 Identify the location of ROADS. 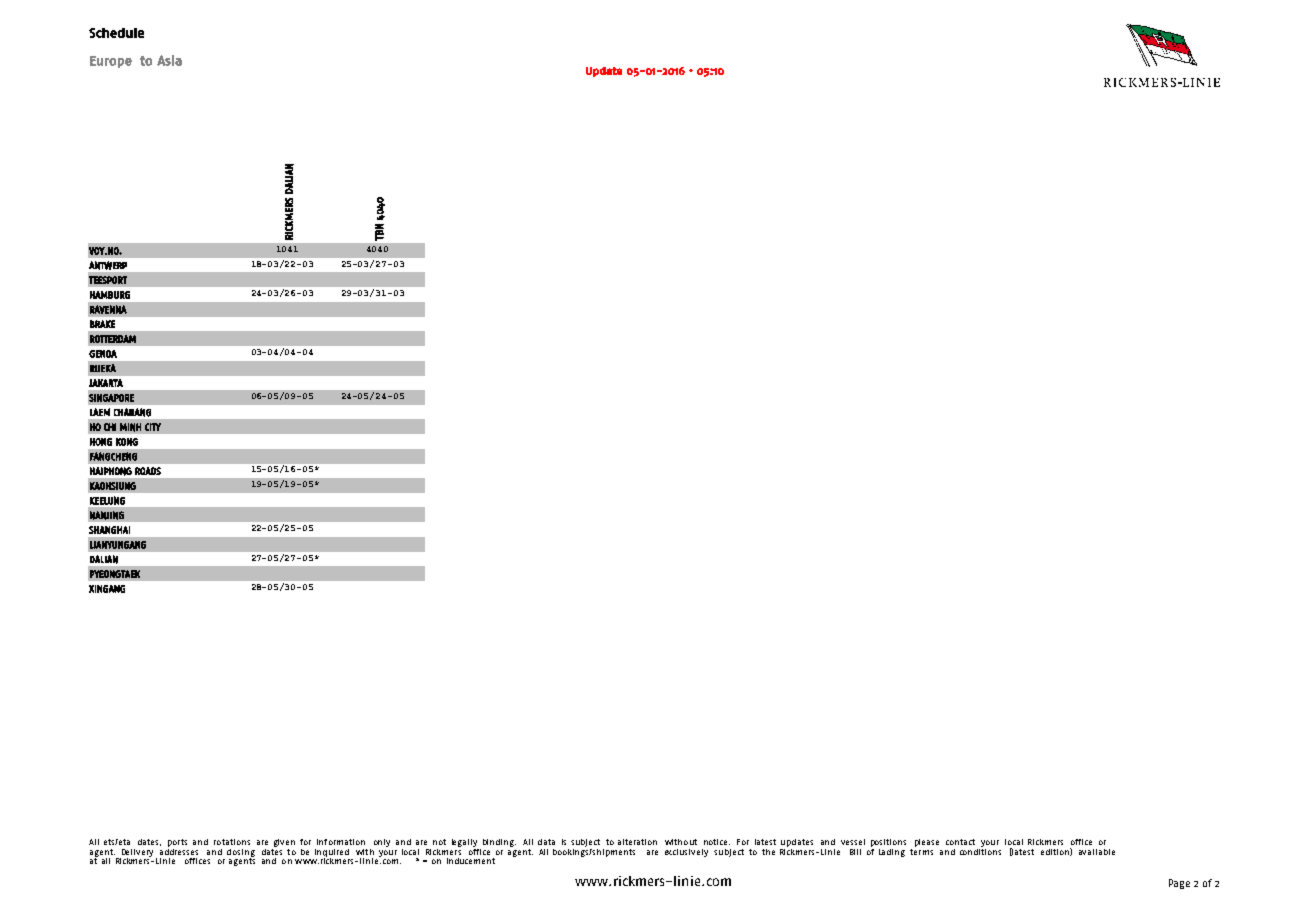
(148, 471).
